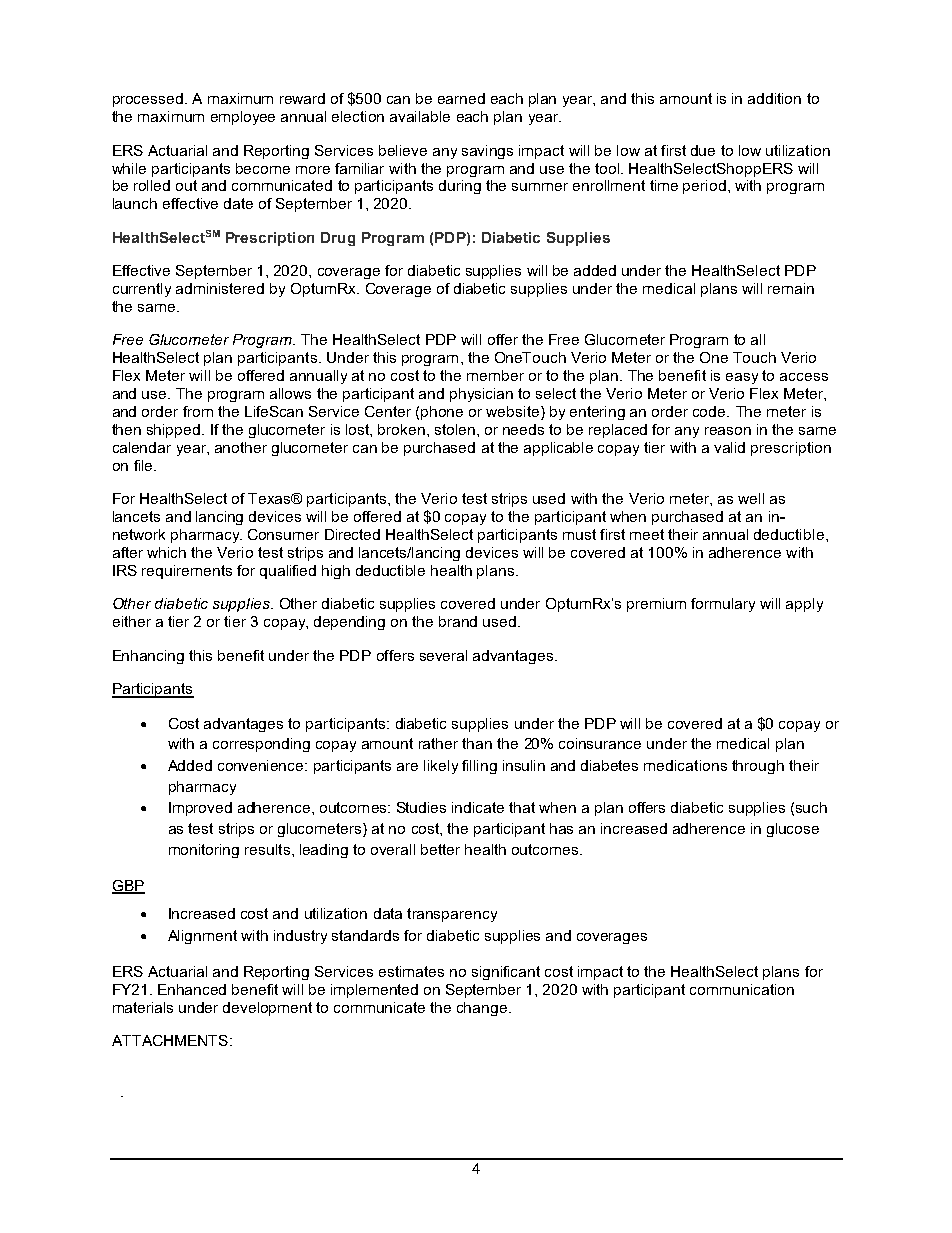  I want to click on employee, so click(243, 118).
